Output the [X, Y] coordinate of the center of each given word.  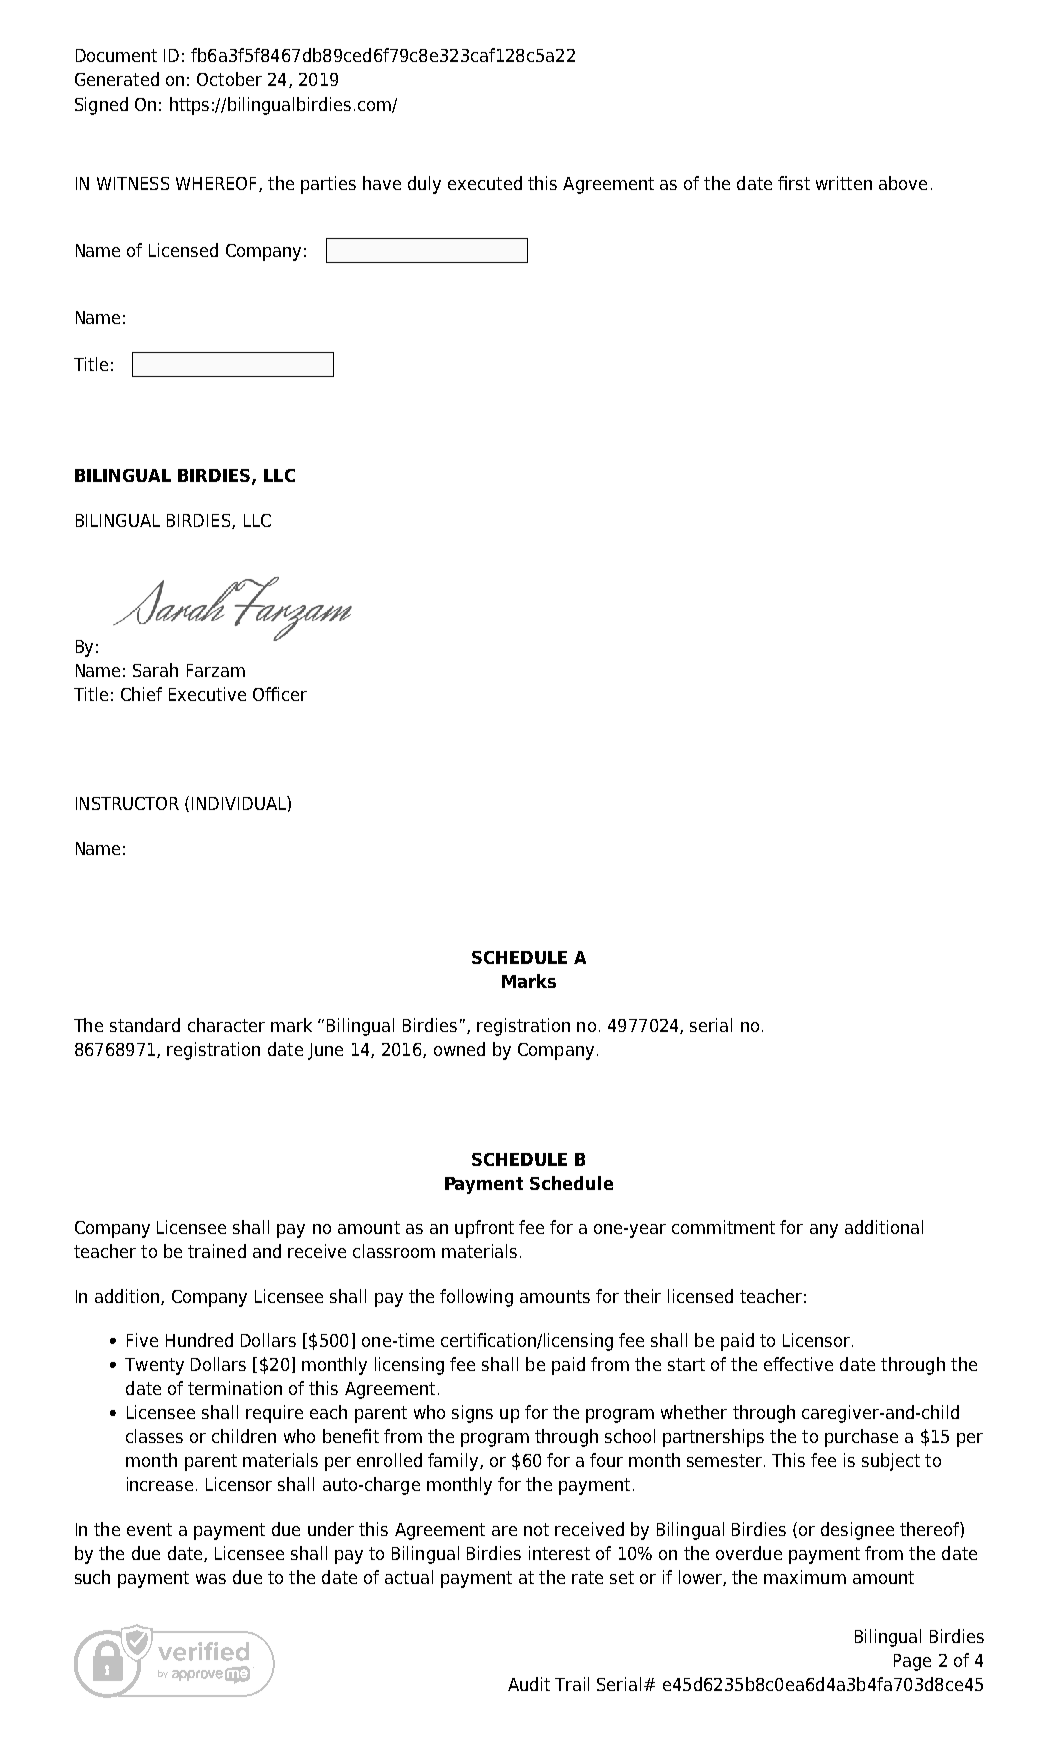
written [844, 183]
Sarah [155, 670]
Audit [529, 1684]
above [903, 183]
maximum [805, 1577]
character [226, 1025]
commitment [723, 1227]
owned [459, 1049]
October [229, 79]
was [211, 1579]
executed [485, 183]
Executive [207, 694]
